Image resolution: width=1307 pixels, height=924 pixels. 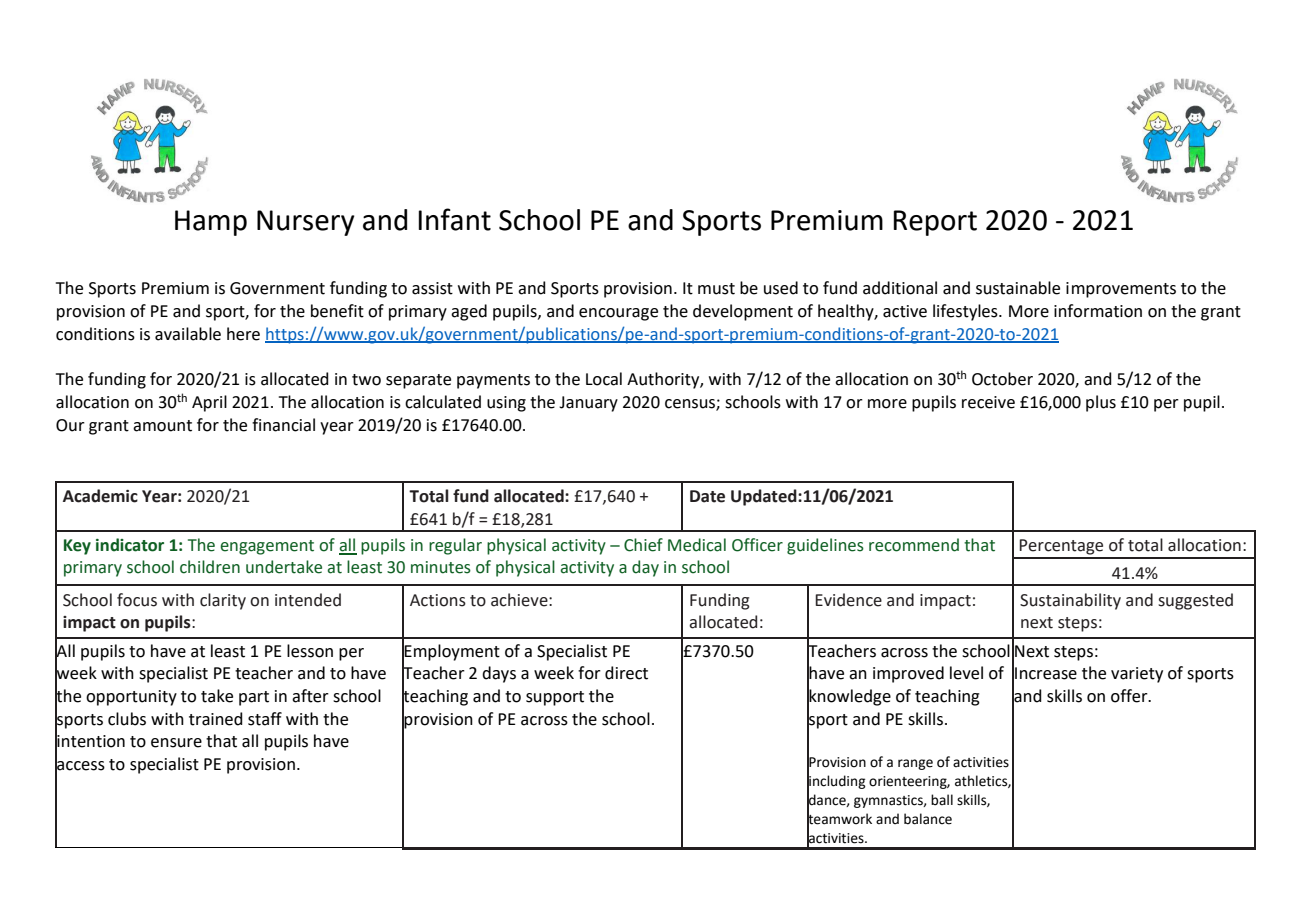 I want to click on Chief, so click(x=643, y=545).
